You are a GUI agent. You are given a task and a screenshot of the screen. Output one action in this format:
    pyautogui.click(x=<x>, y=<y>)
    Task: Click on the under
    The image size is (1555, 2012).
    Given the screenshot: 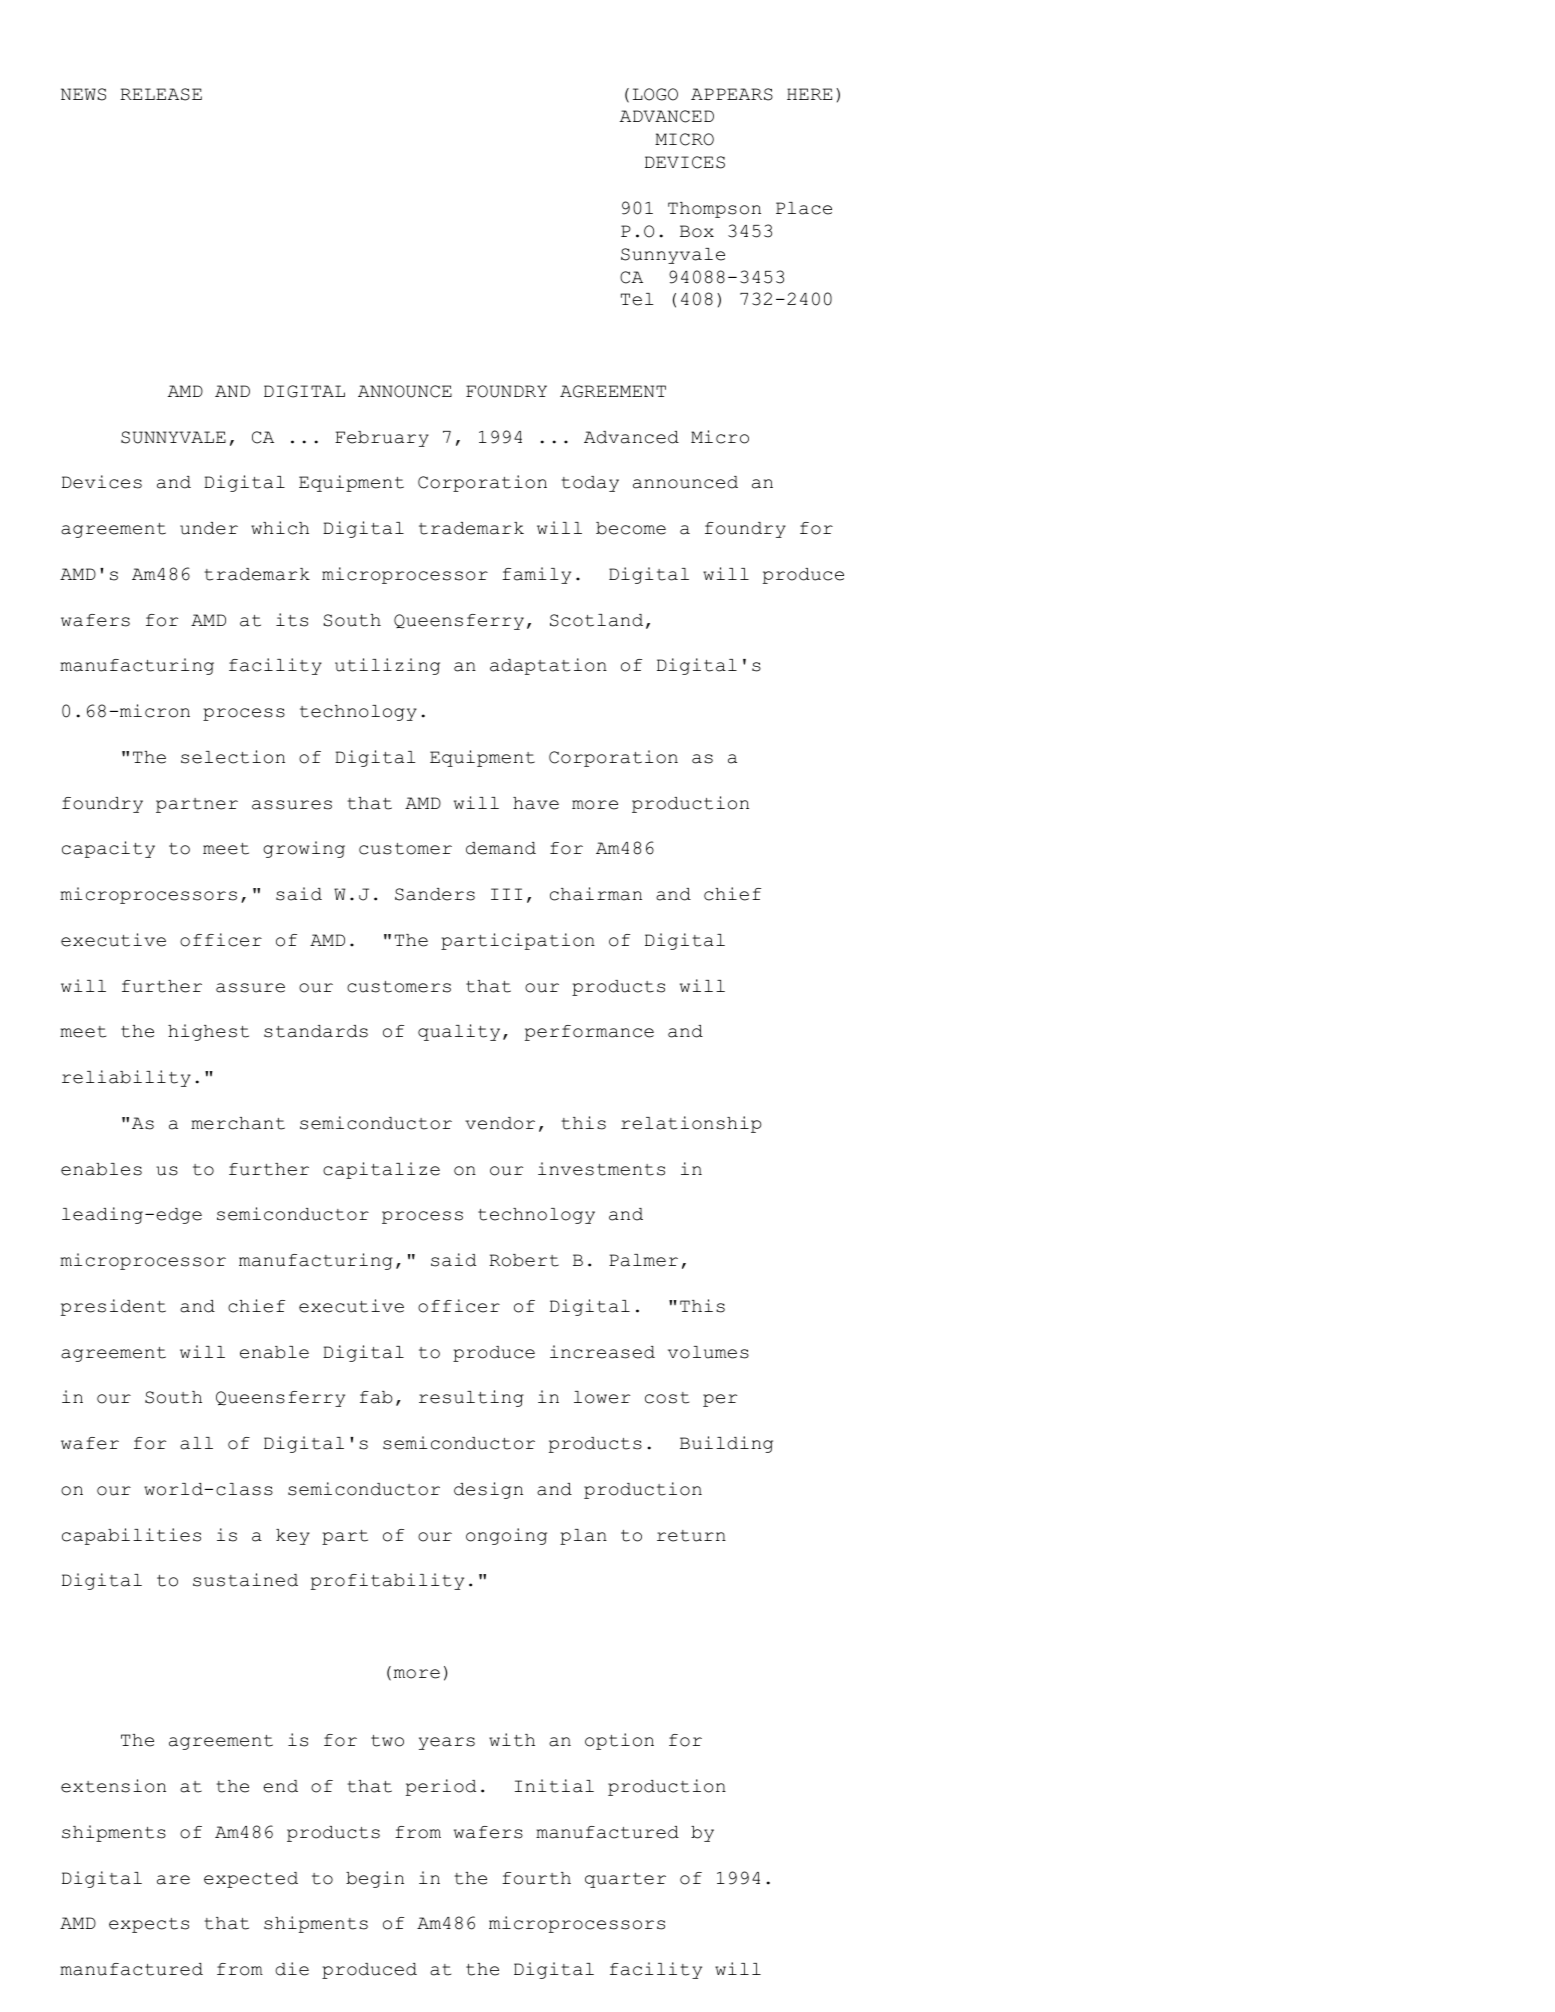 What is the action you would take?
    pyautogui.click(x=209, y=528)
